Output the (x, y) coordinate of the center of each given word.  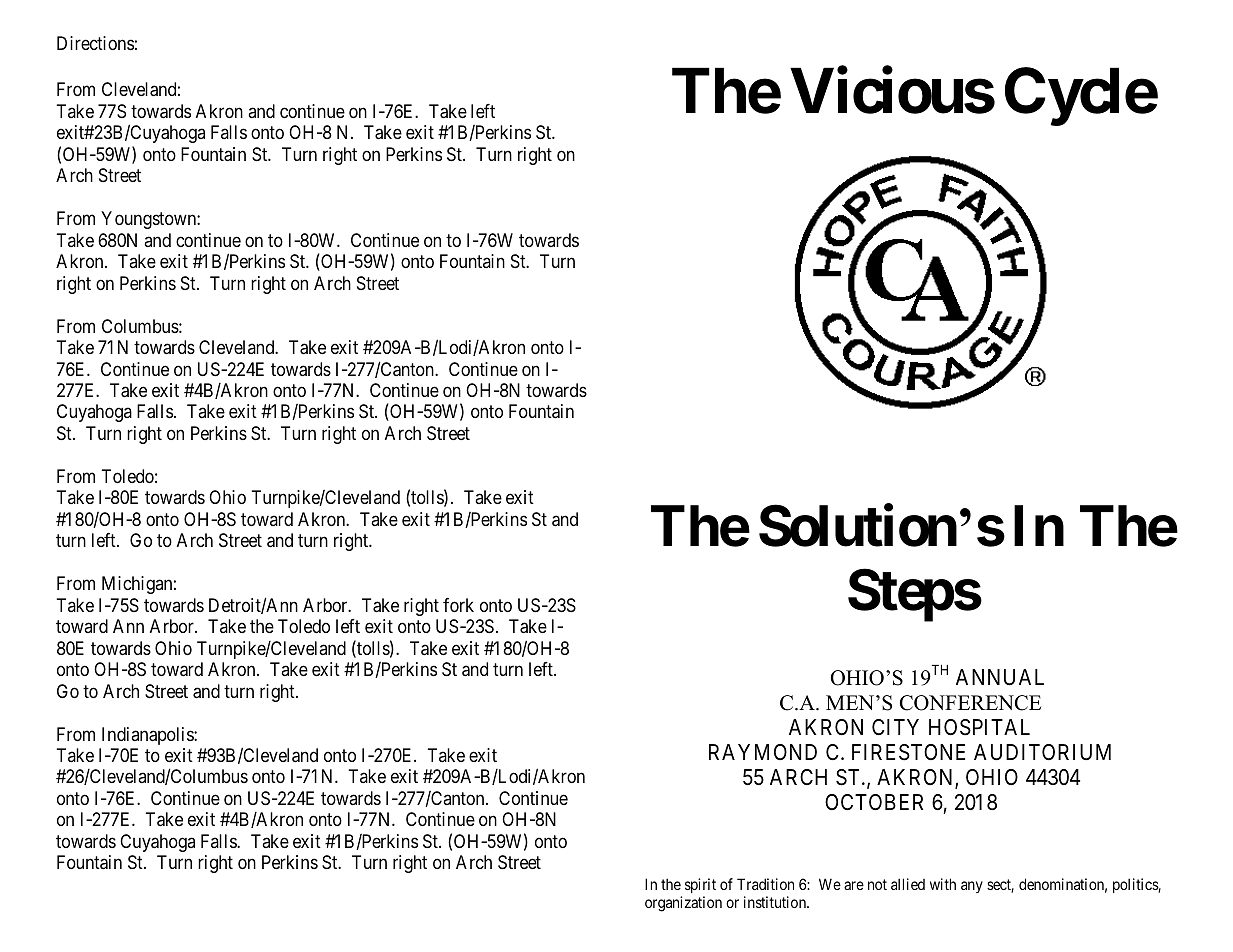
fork (458, 605)
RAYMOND (763, 752)
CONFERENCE (970, 703)
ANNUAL (1000, 677)
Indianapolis (148, 736)
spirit (700, 887)
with (943, 884)
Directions (95, 43)
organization (683, 904)
